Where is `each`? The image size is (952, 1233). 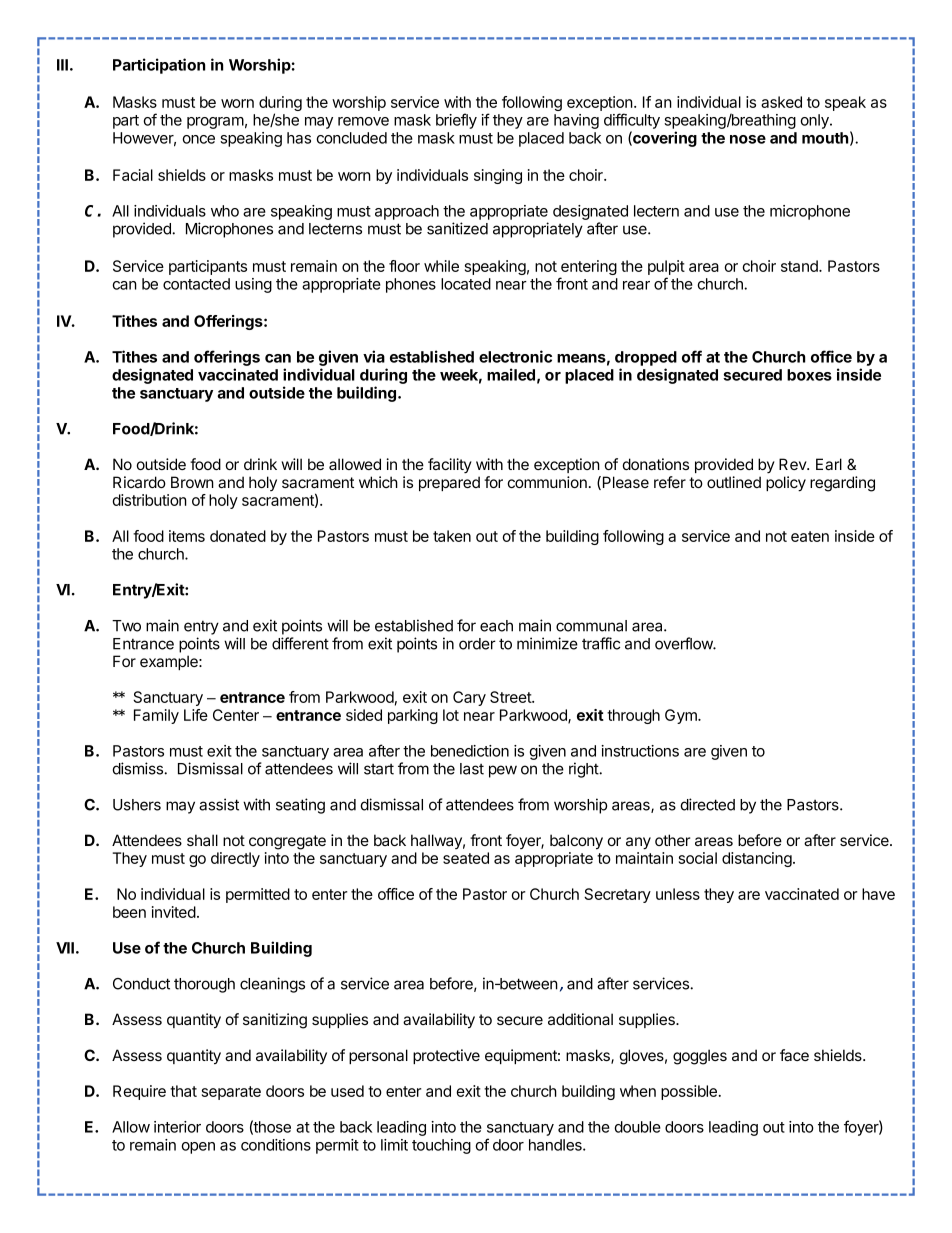
each is located at coordinates (496, 626).
